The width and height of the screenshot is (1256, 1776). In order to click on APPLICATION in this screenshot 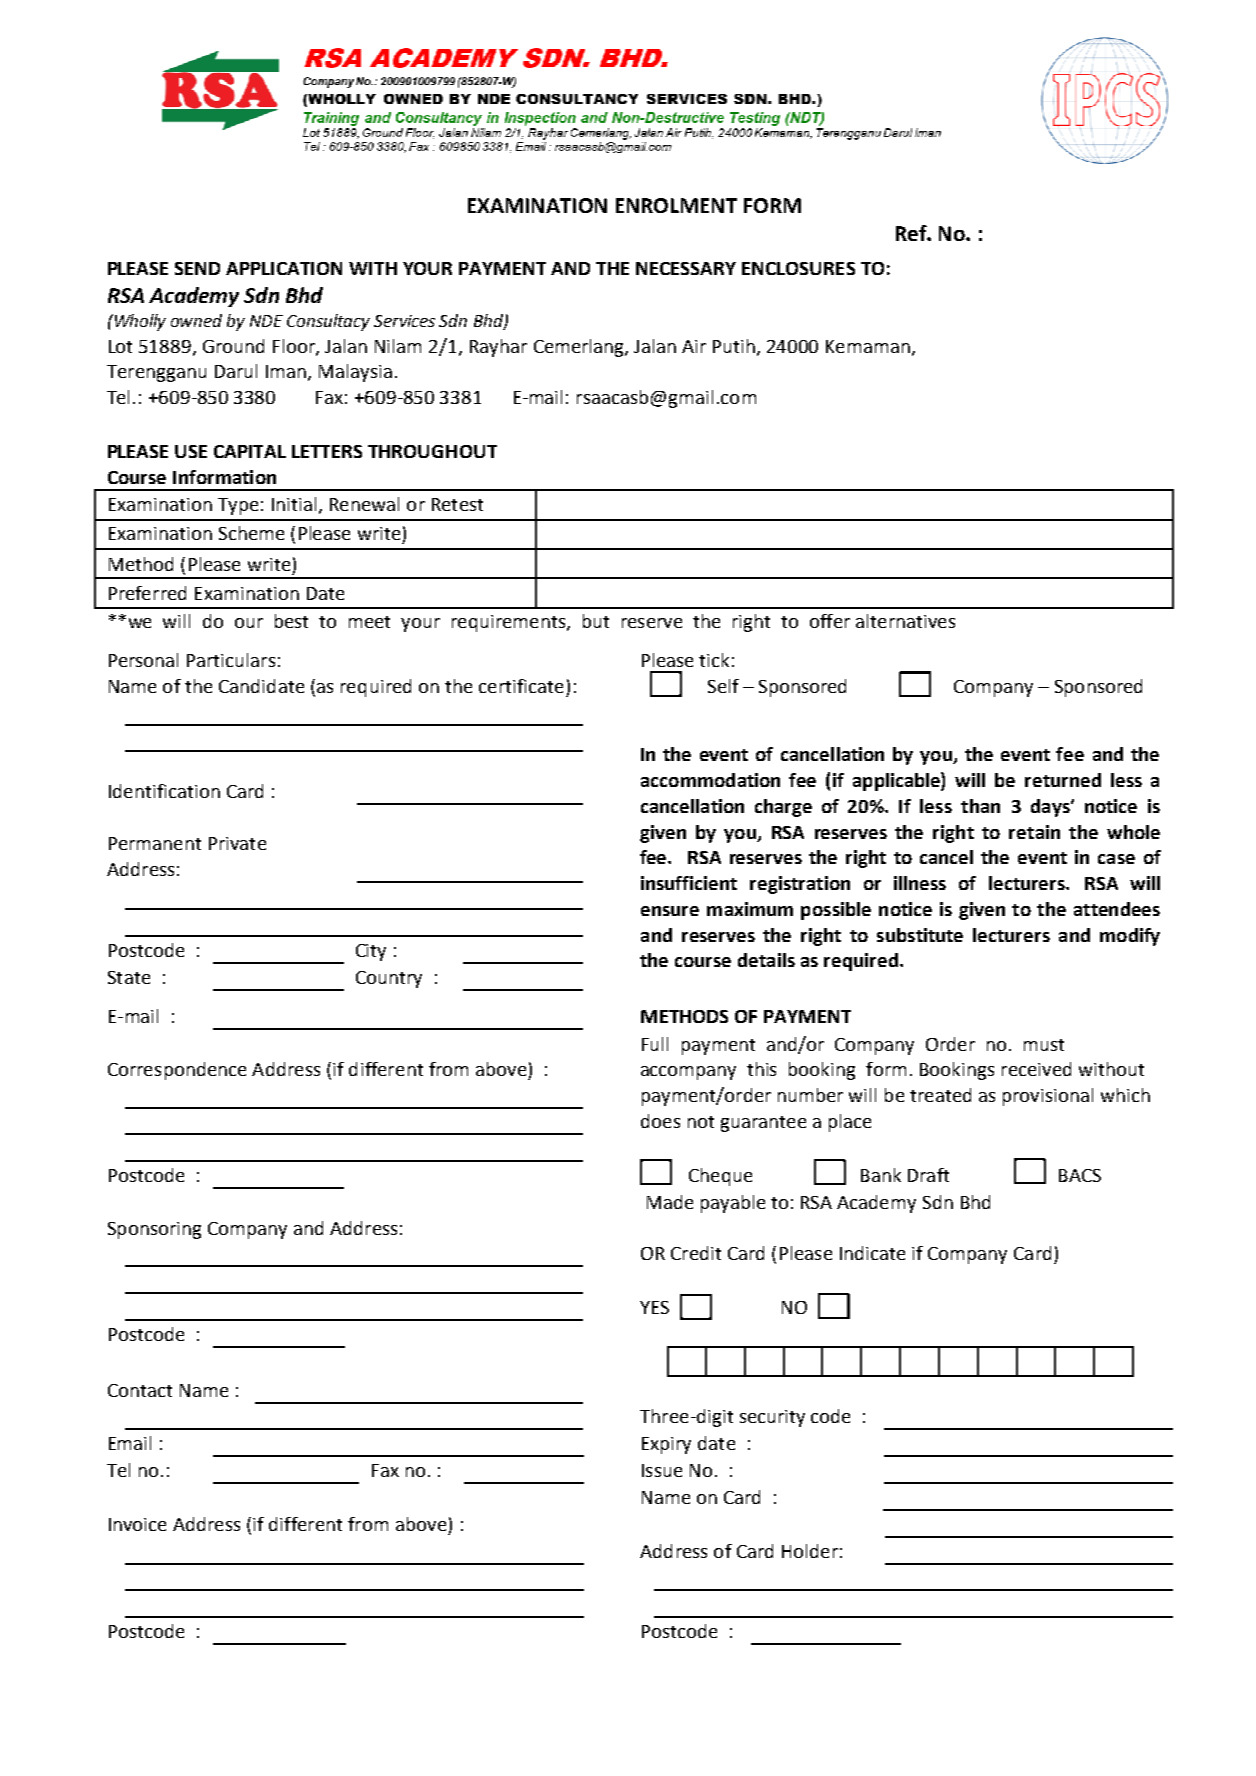, I will do `click(284, 268)`.
